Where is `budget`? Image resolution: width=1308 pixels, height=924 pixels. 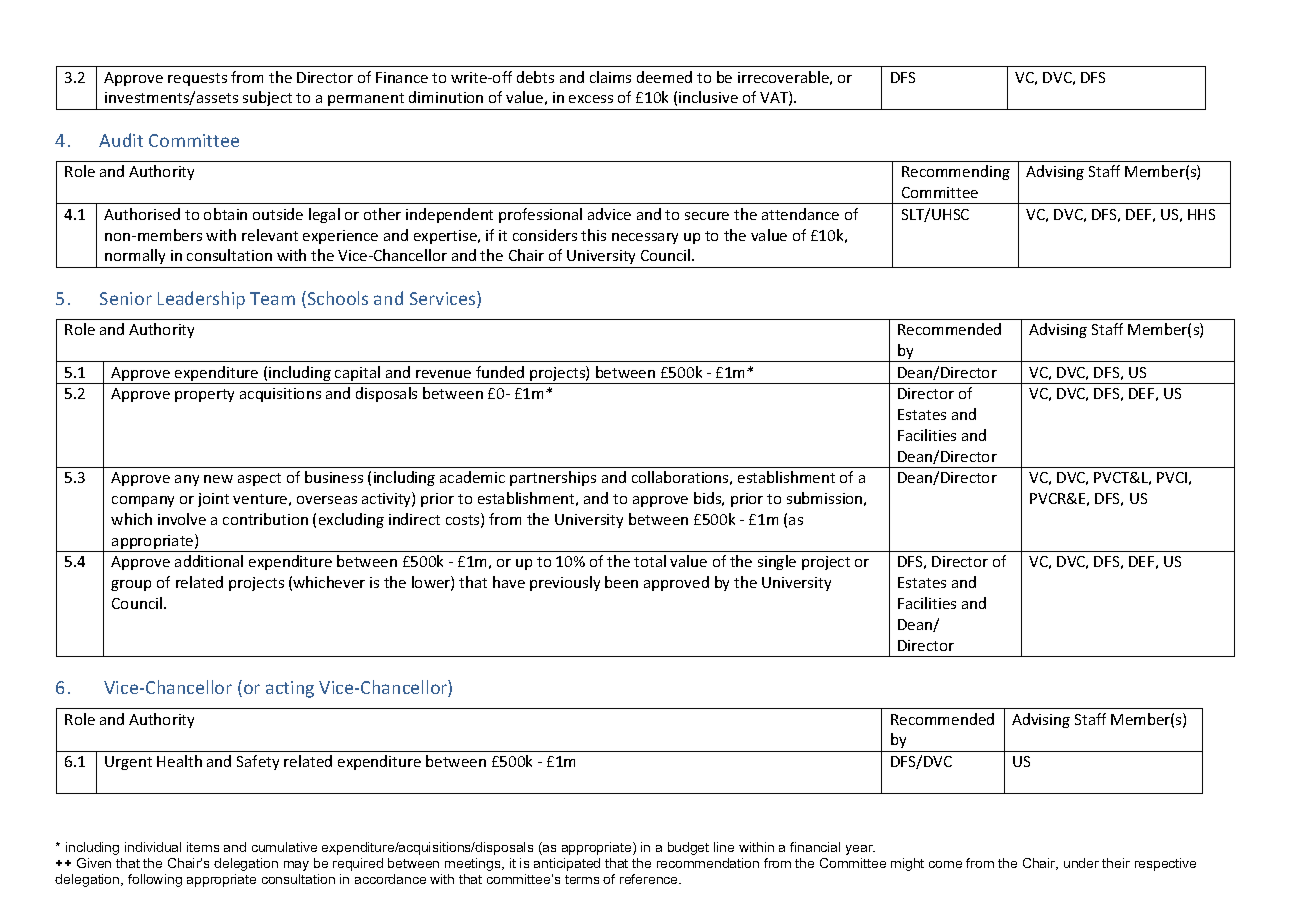 budget is located at coordinates (688, 848).
